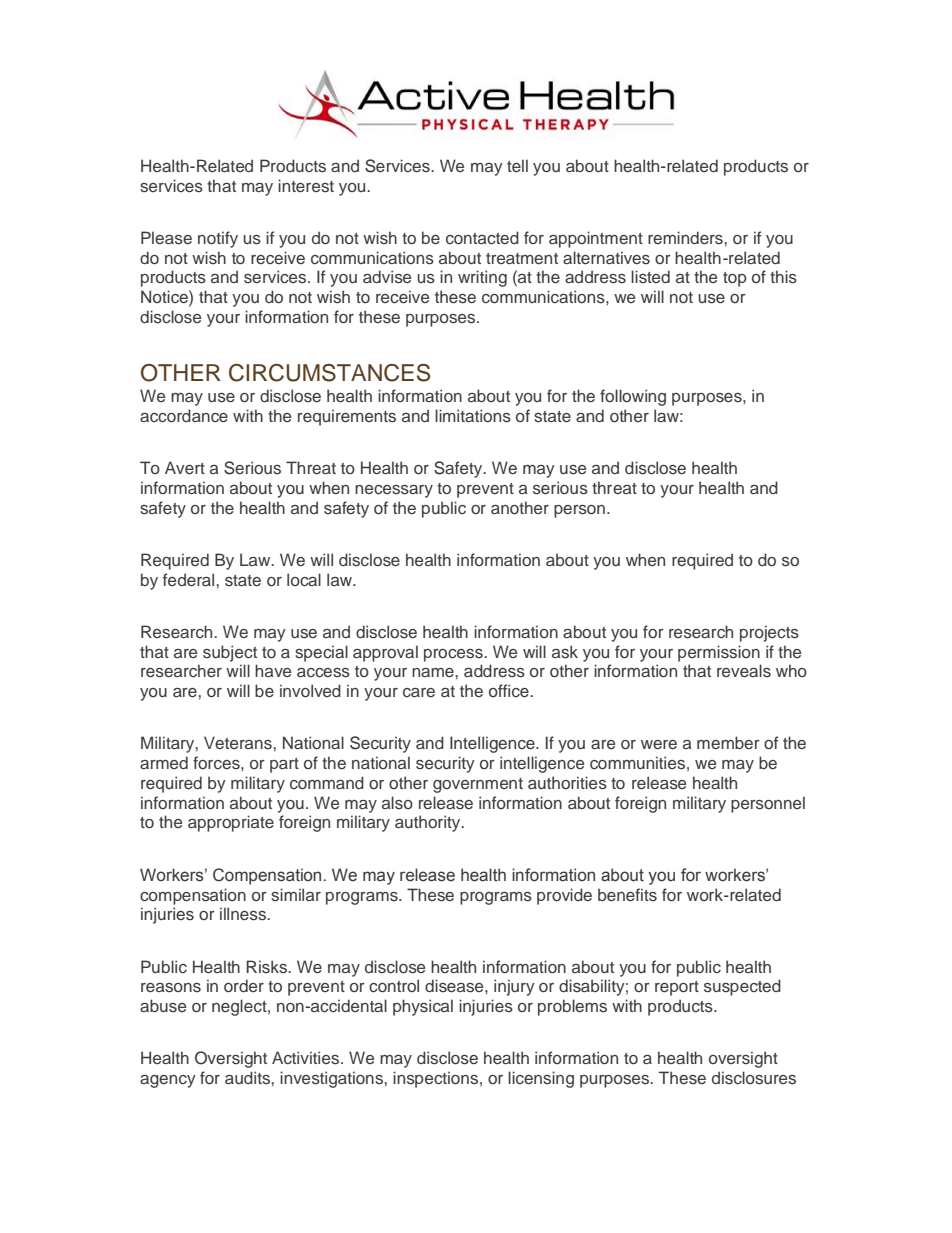 The width and height of the page is (952, 1233). What do you see at coordinates (719, 653) in the page?
I see `permission` at bounding box center [719, 653].
